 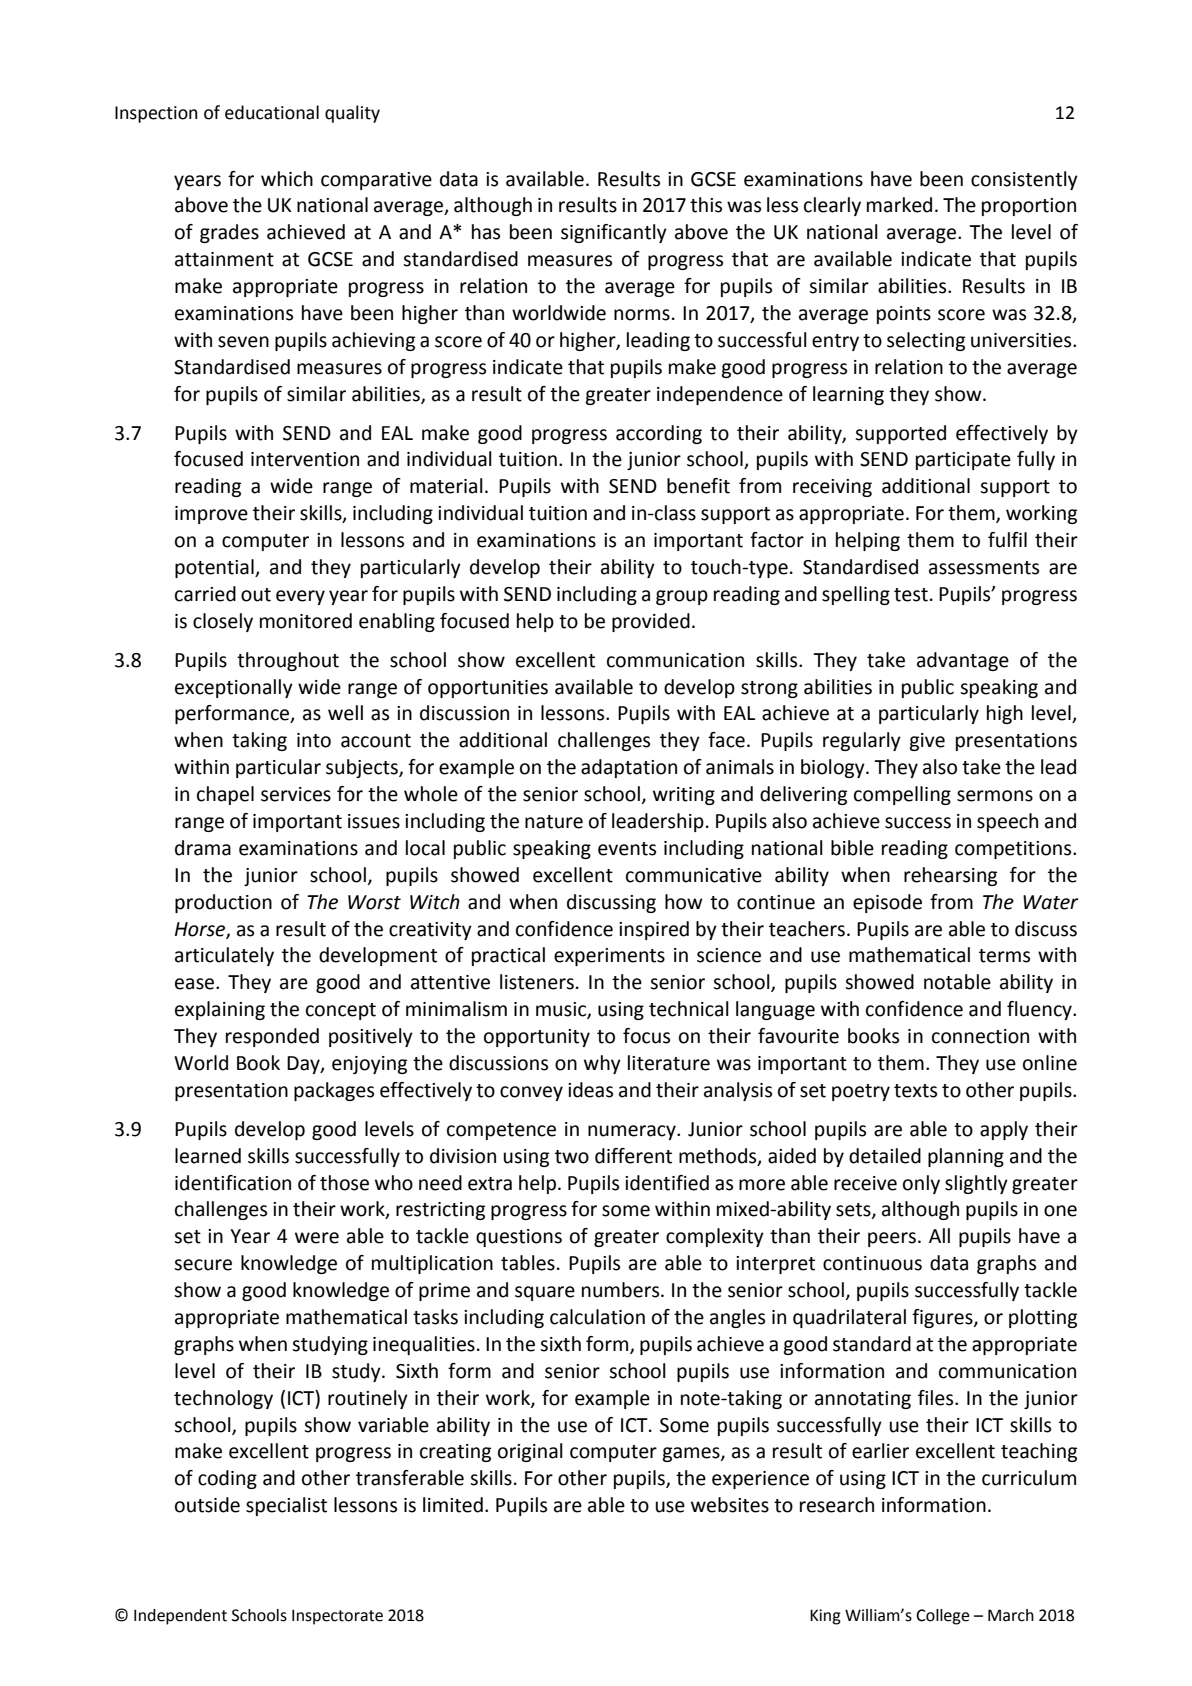 I want to click on ideas, so click(x=590, y=1090).
